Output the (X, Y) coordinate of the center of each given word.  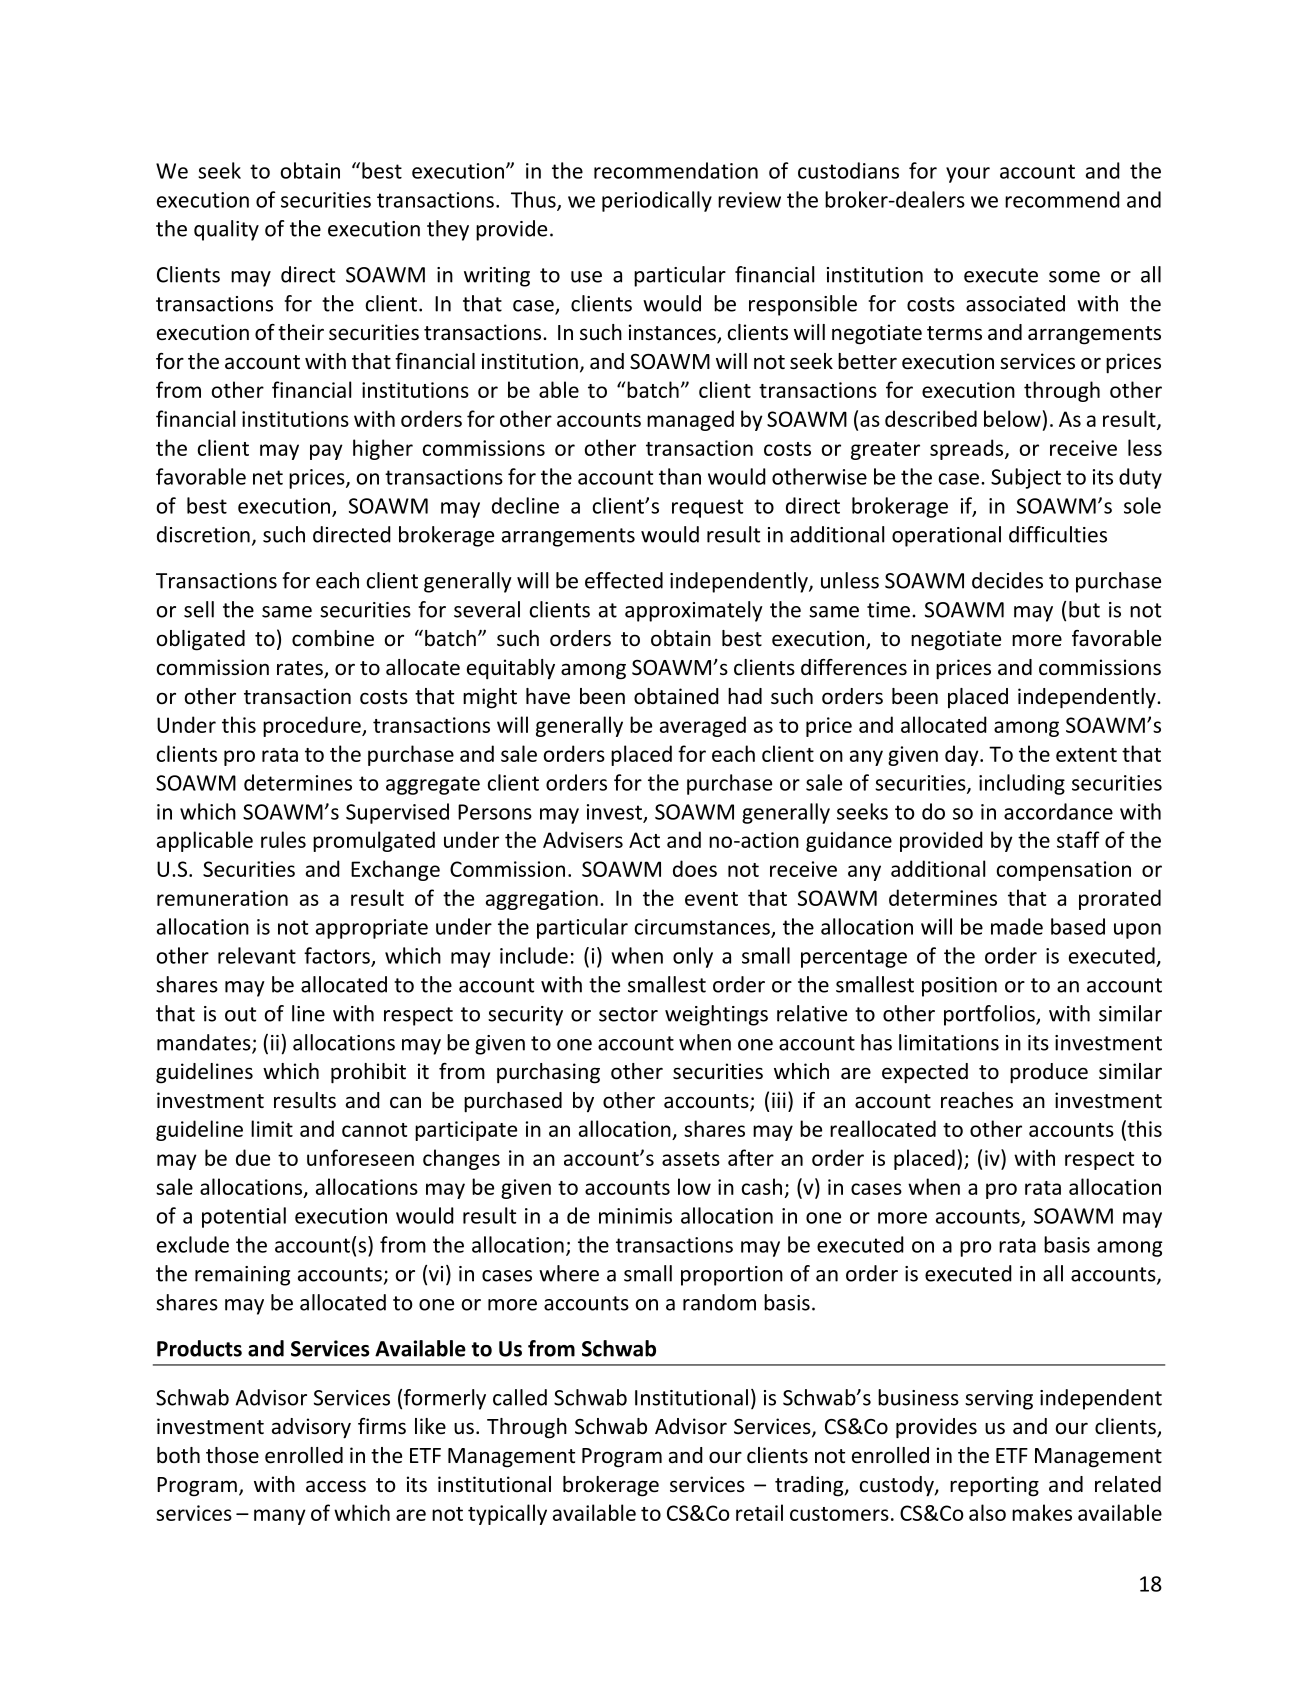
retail (759, 1512)
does (695, 868)
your (968, 175)
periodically (657, 201)
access (336, 1486)
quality (226, 230)
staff (1078, 839)
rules (283, 839)
